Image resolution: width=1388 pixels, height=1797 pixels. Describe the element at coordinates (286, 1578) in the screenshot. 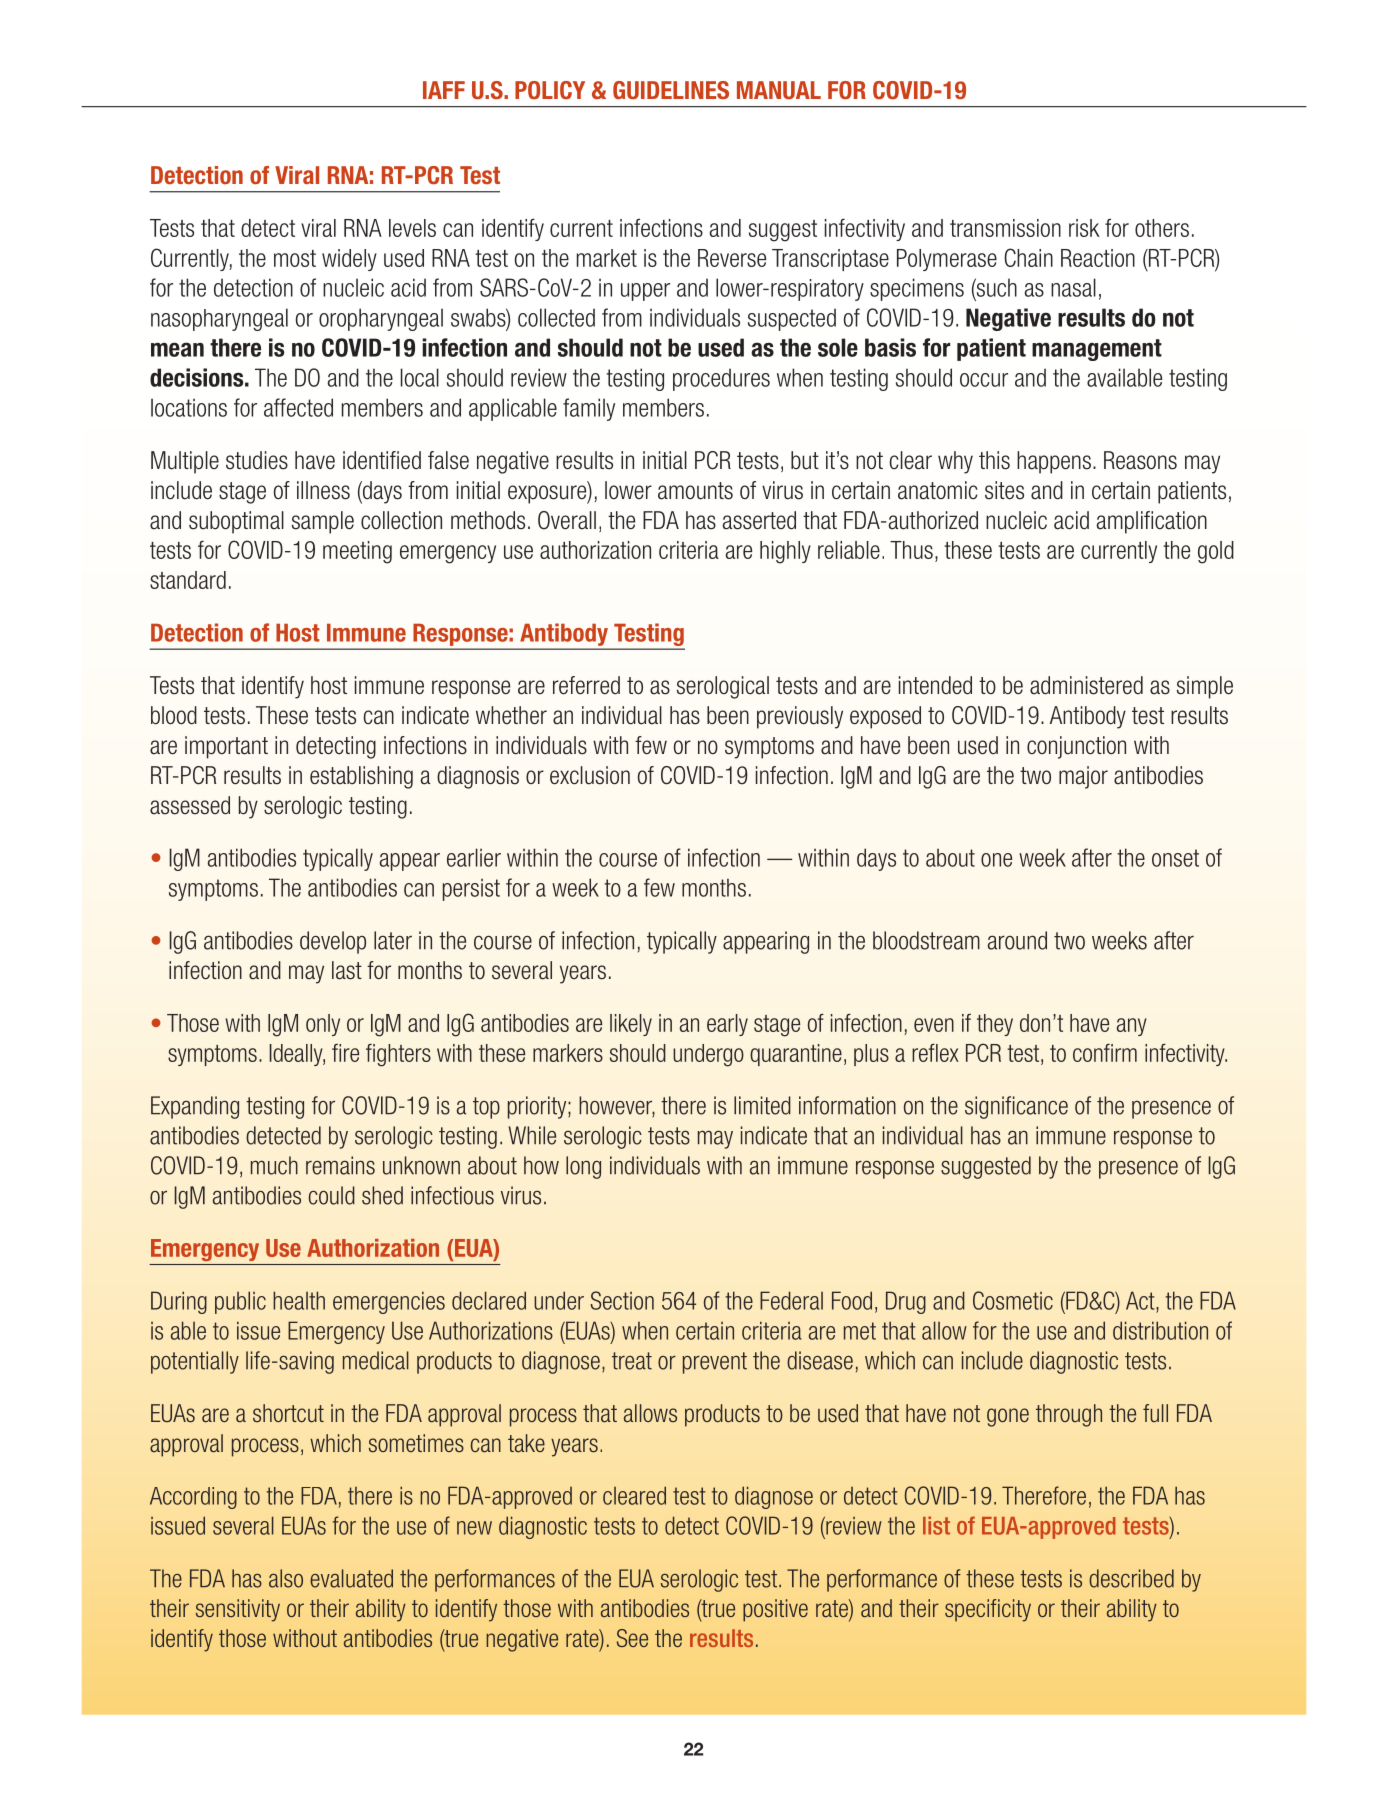

I see `also` at that location.
